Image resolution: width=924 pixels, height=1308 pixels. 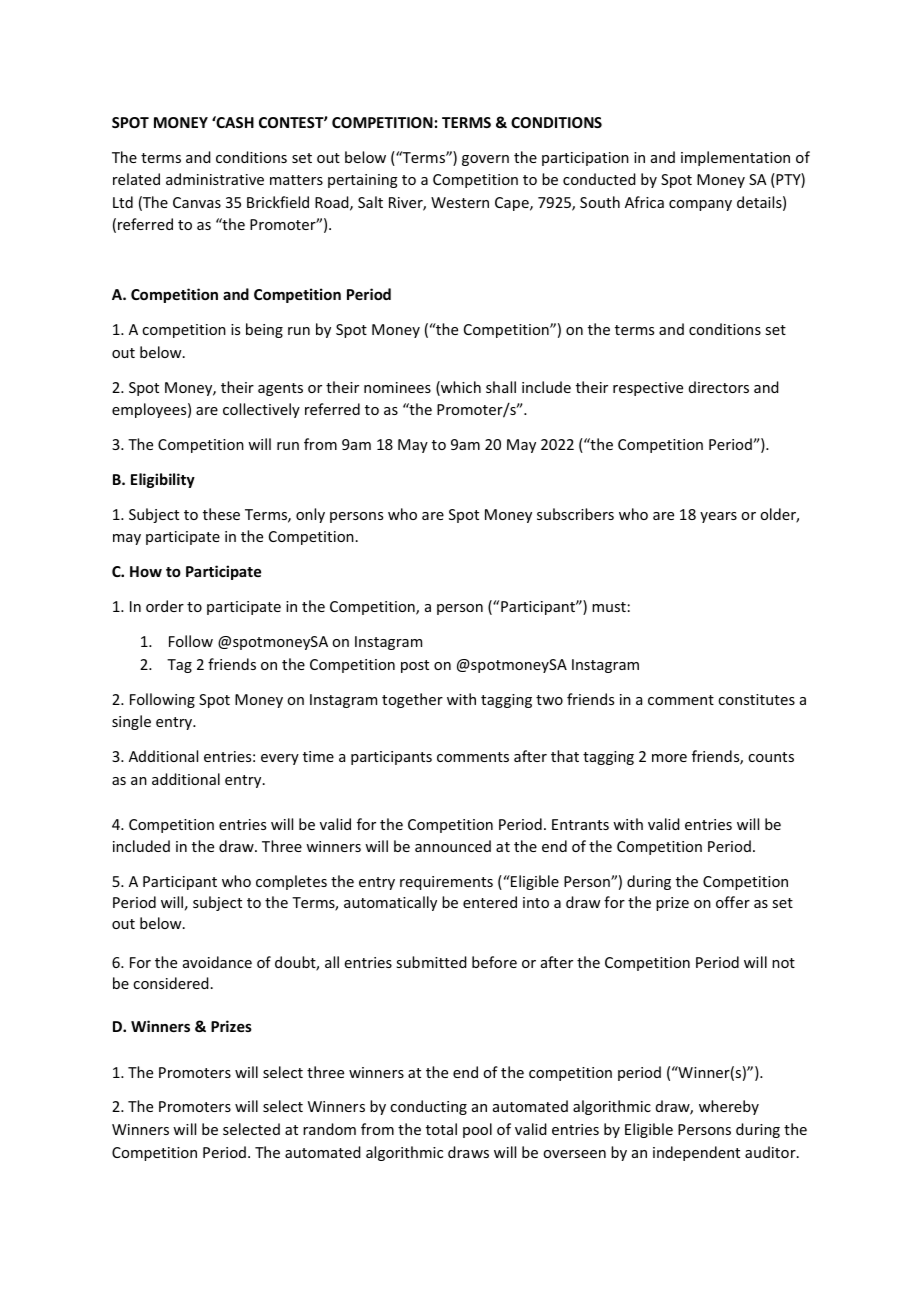 I want to click on more, so click(x=669, y=758).
